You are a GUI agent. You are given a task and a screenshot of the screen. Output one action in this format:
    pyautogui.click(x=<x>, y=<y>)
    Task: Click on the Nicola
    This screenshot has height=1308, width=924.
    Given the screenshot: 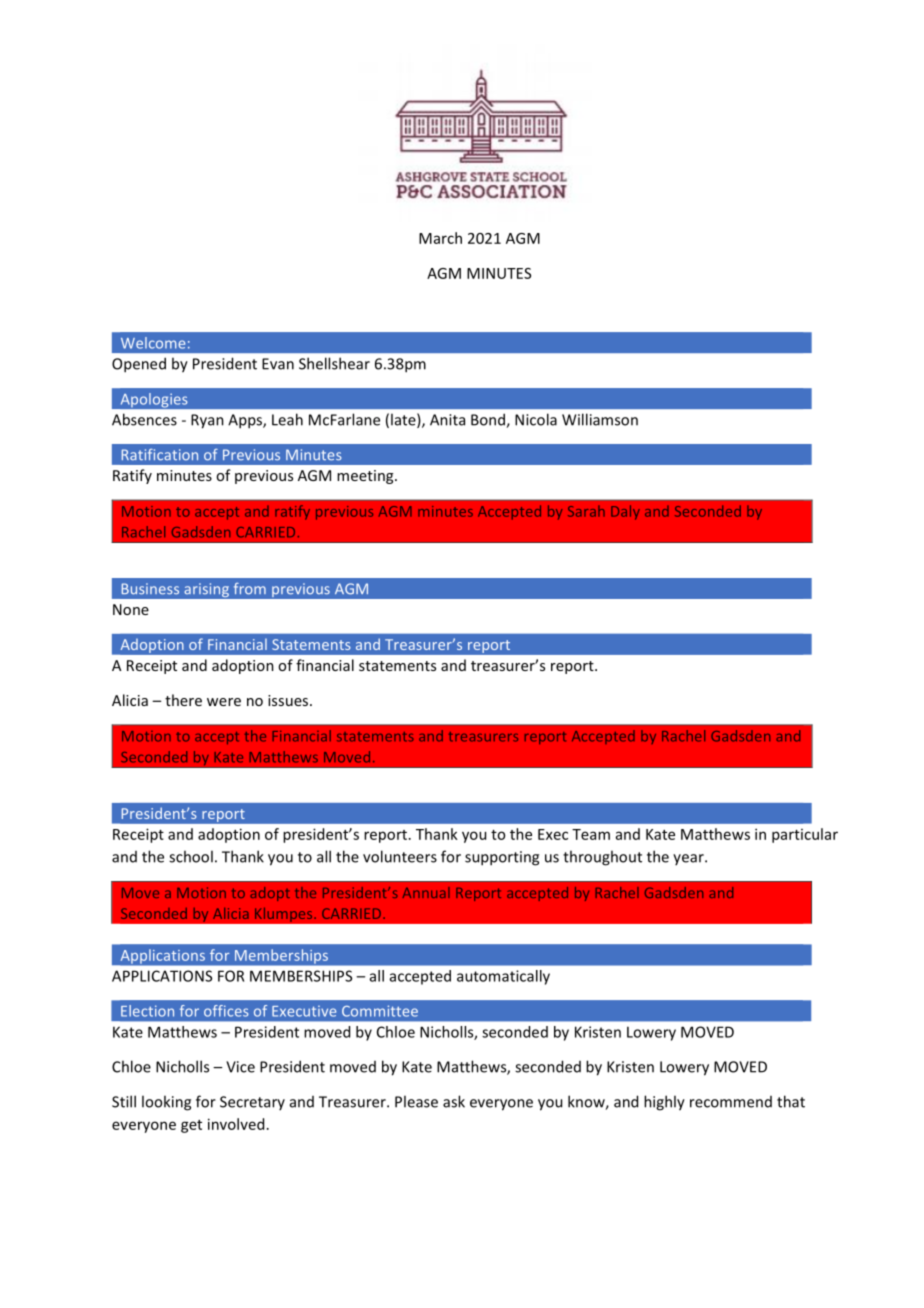 What is the action you would take?
    pyautogui.click(x=536, y=419)
